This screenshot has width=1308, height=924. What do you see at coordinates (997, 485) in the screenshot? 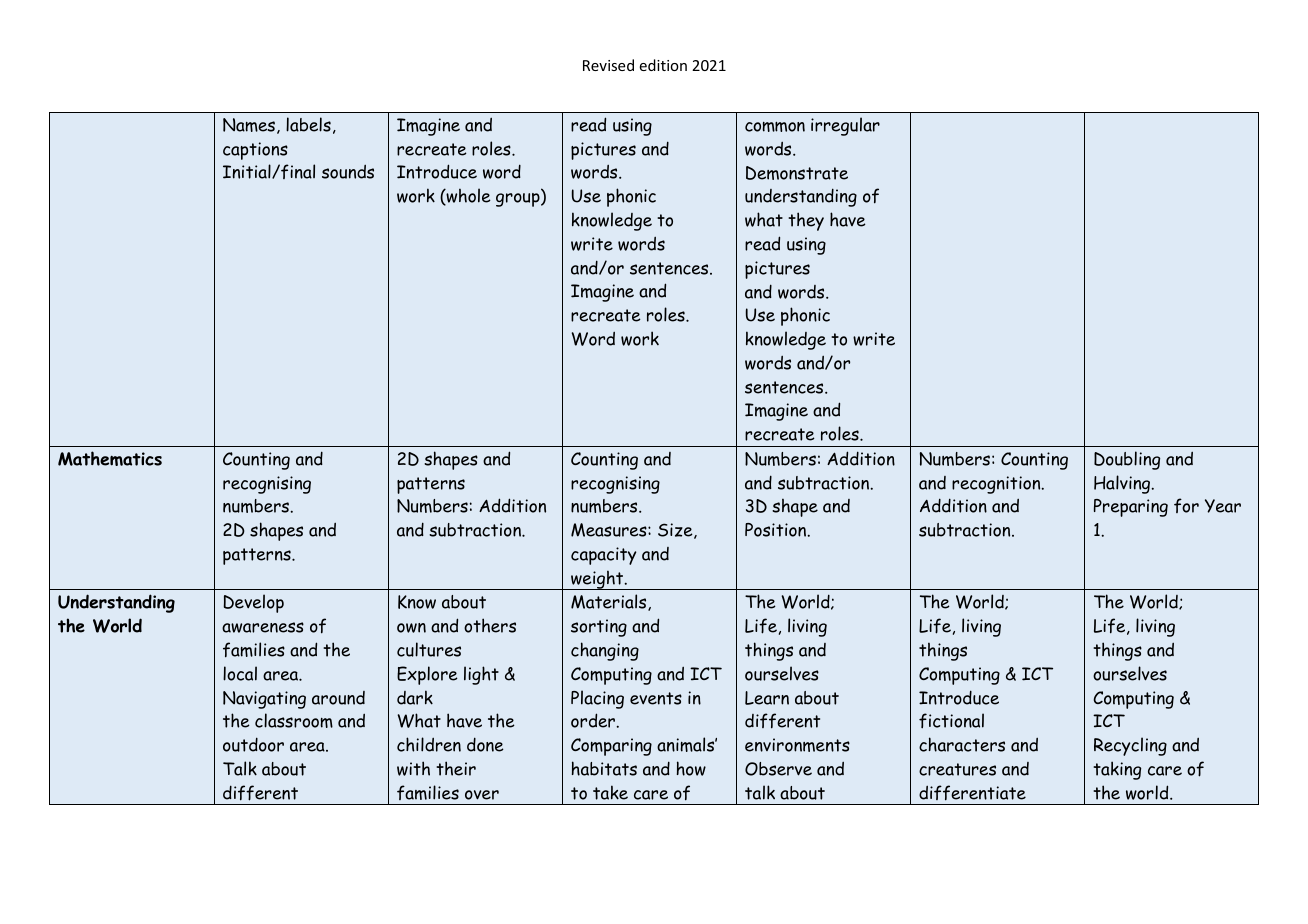
I see `recognition` at bounding box center [997, 485].
